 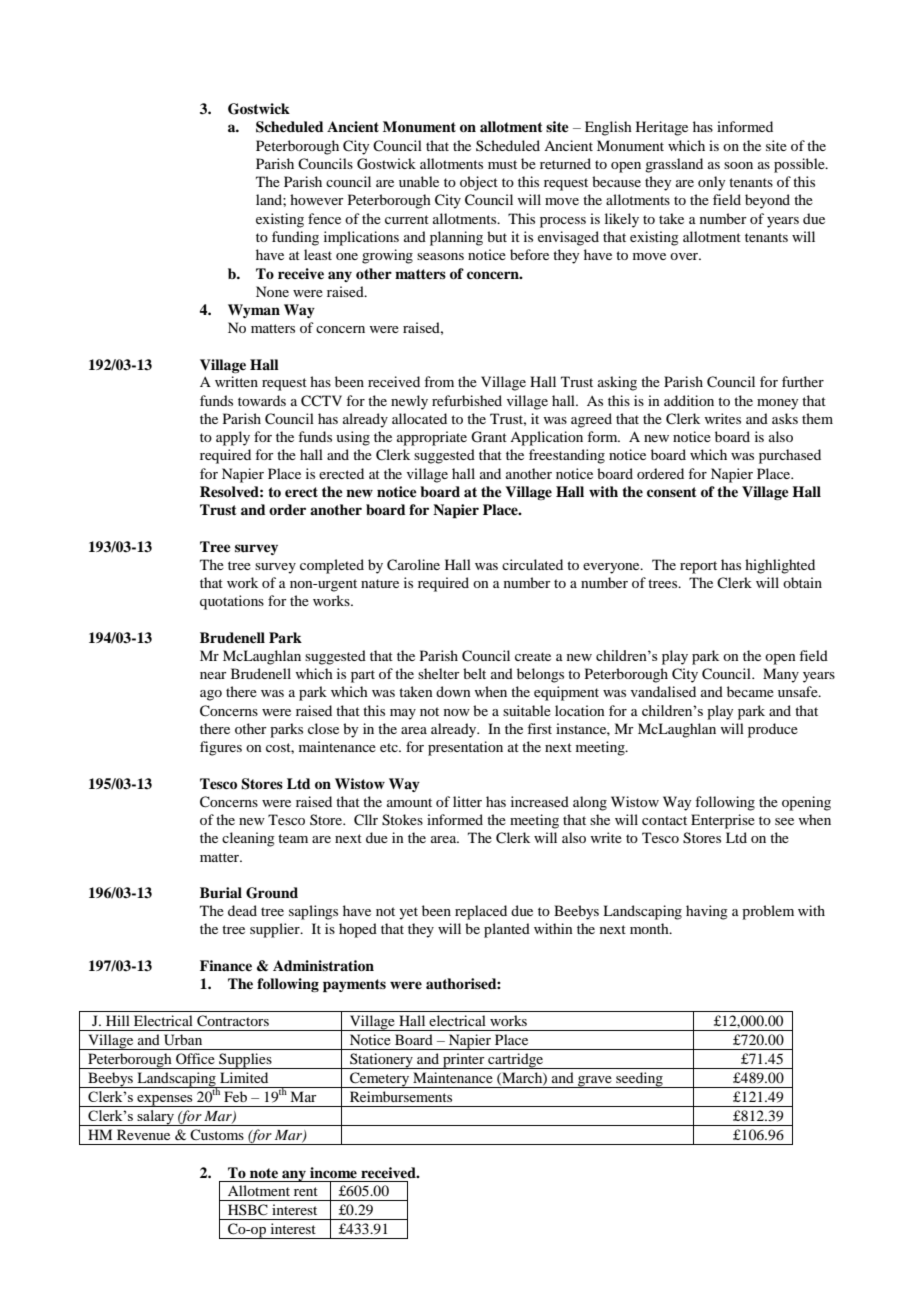 What do you see at coordinates (156, 1118) in the screenshot?
I see `salary` at bounding box center [156, 1118].
